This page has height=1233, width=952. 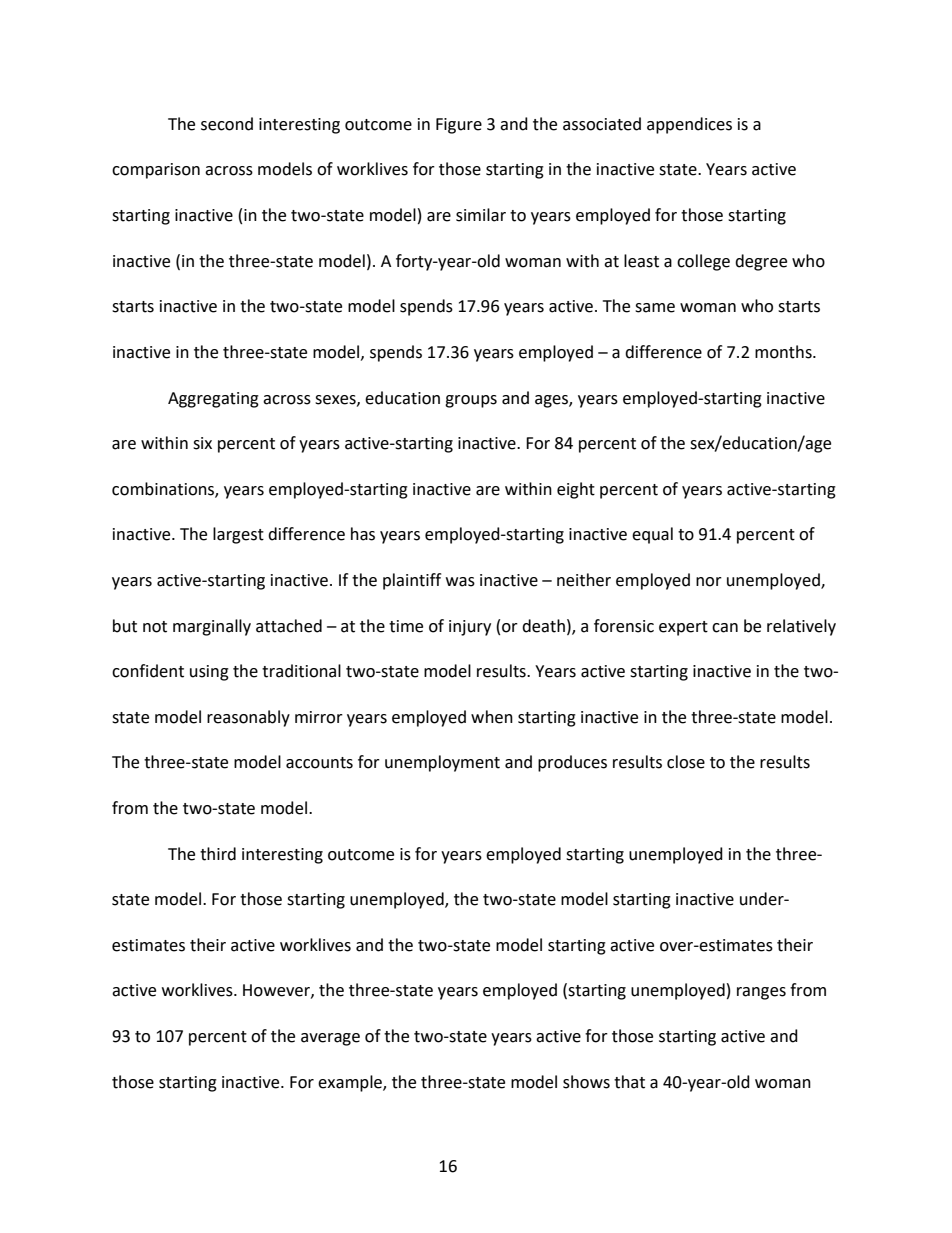 What do you see at coordinates (761, 993) in the page?
I see `ranges` at bounding box center [761, 993].
